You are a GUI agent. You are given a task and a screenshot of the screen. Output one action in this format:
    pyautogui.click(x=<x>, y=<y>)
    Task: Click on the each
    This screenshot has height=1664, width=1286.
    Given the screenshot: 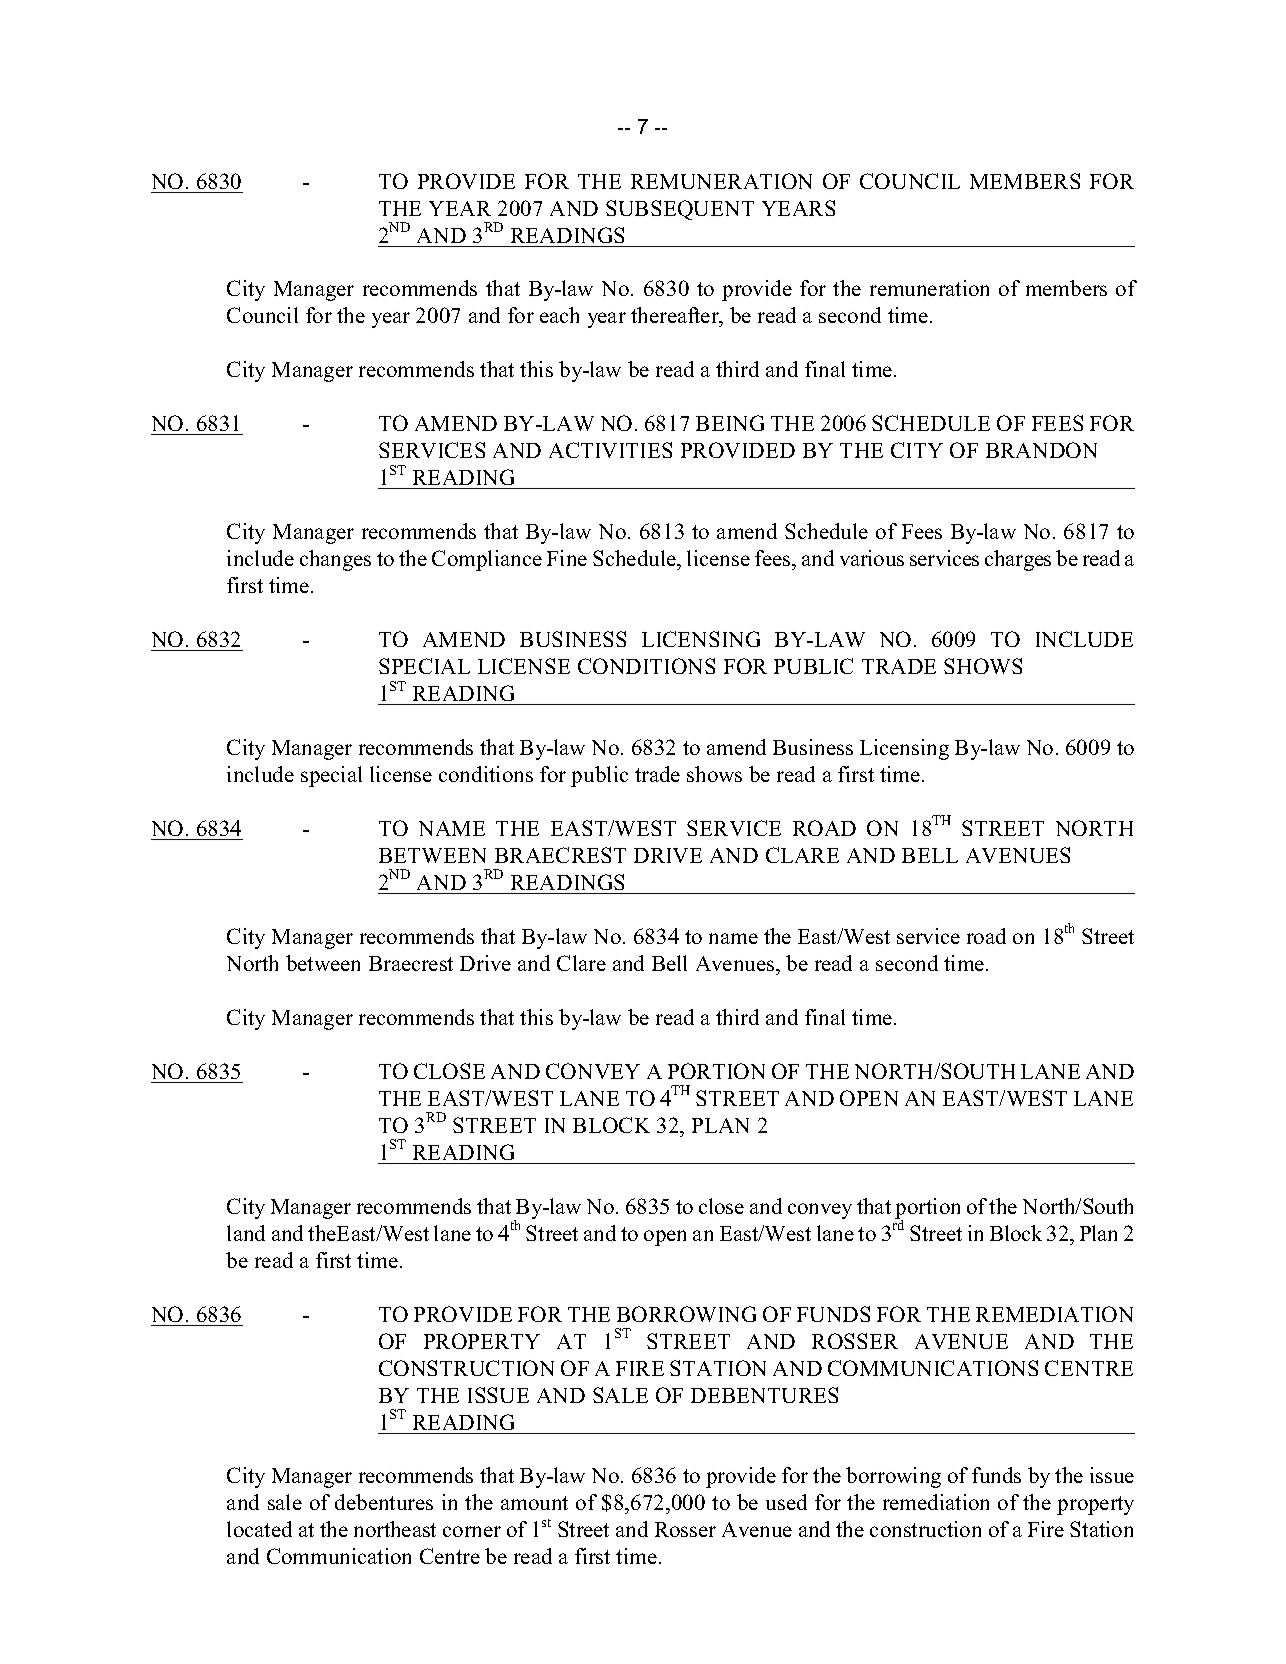 What is the action you would take?
    pyautogui.click(x=559, y=315)
